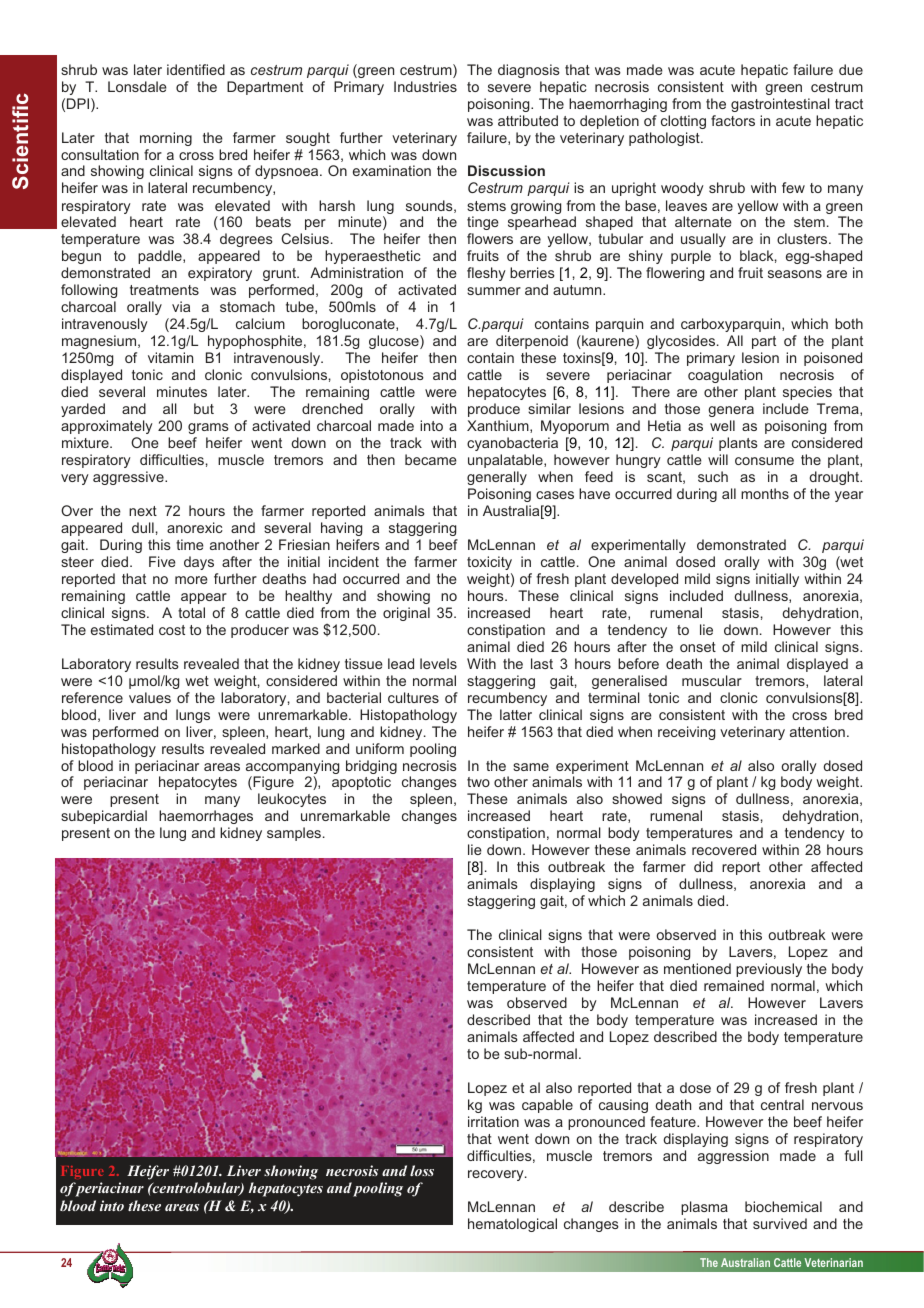  Describe the element at coordinates (734, 985) in the page. I see `remained` at that location.
